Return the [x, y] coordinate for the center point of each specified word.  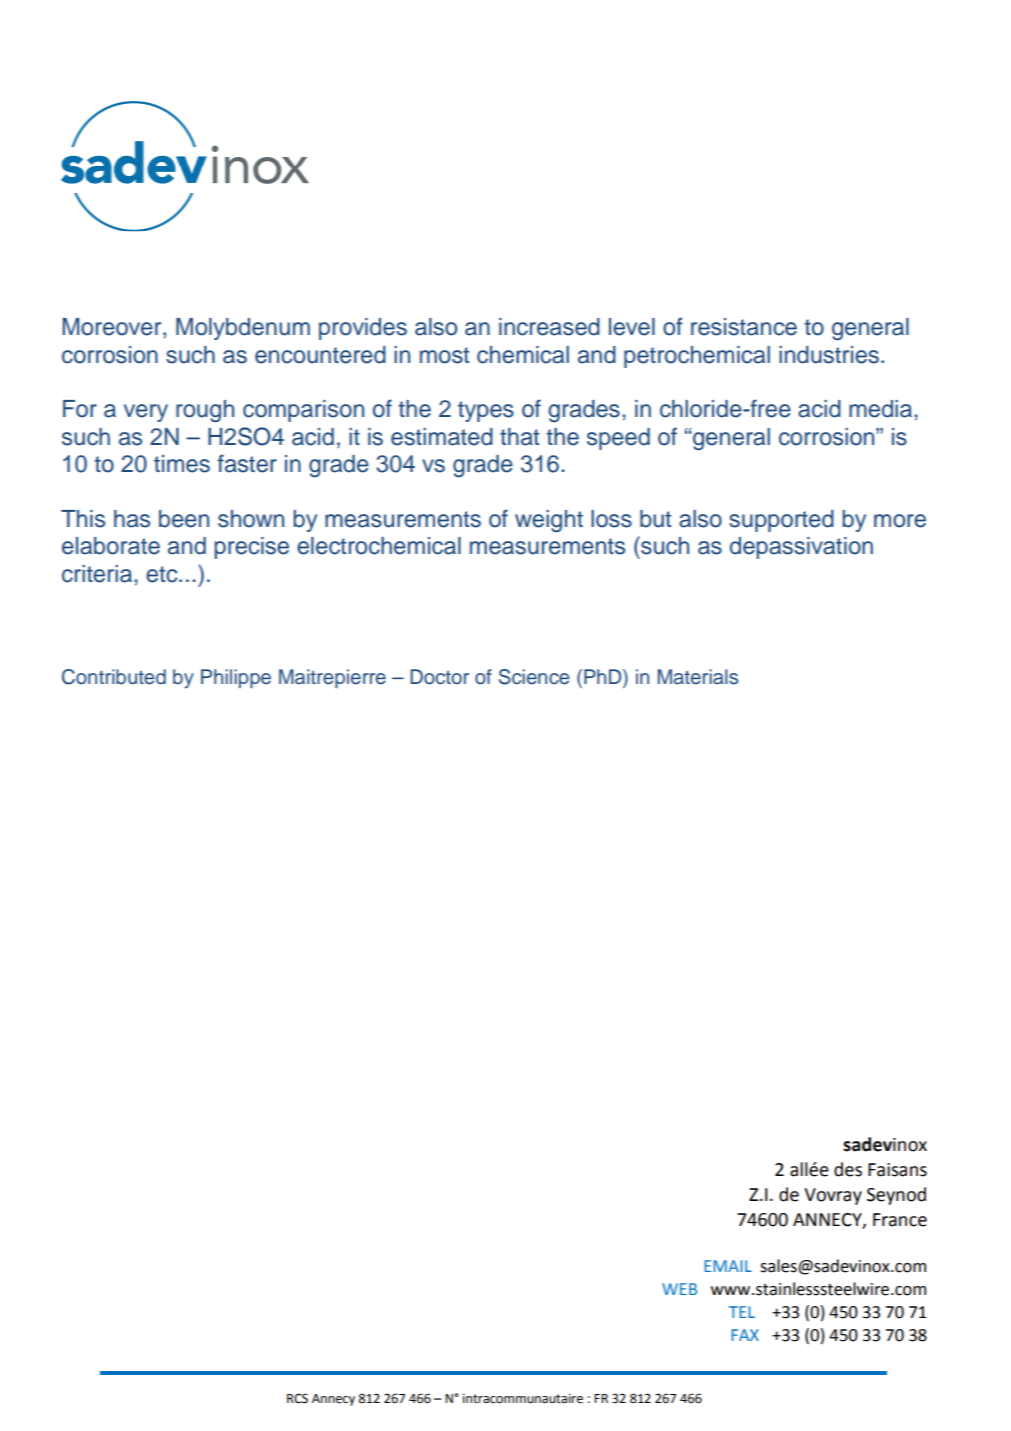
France [900, 1220]
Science [534, 677]
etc [163, 574]
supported [781, 521]
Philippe [236, 678]
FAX [745, 1335]
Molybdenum [243, 329]
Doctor [439, 677]
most [444, 355]
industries [829, 355]
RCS [297, 1398]
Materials [698, 677]
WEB [679, 1289]
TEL [742, 1312]
